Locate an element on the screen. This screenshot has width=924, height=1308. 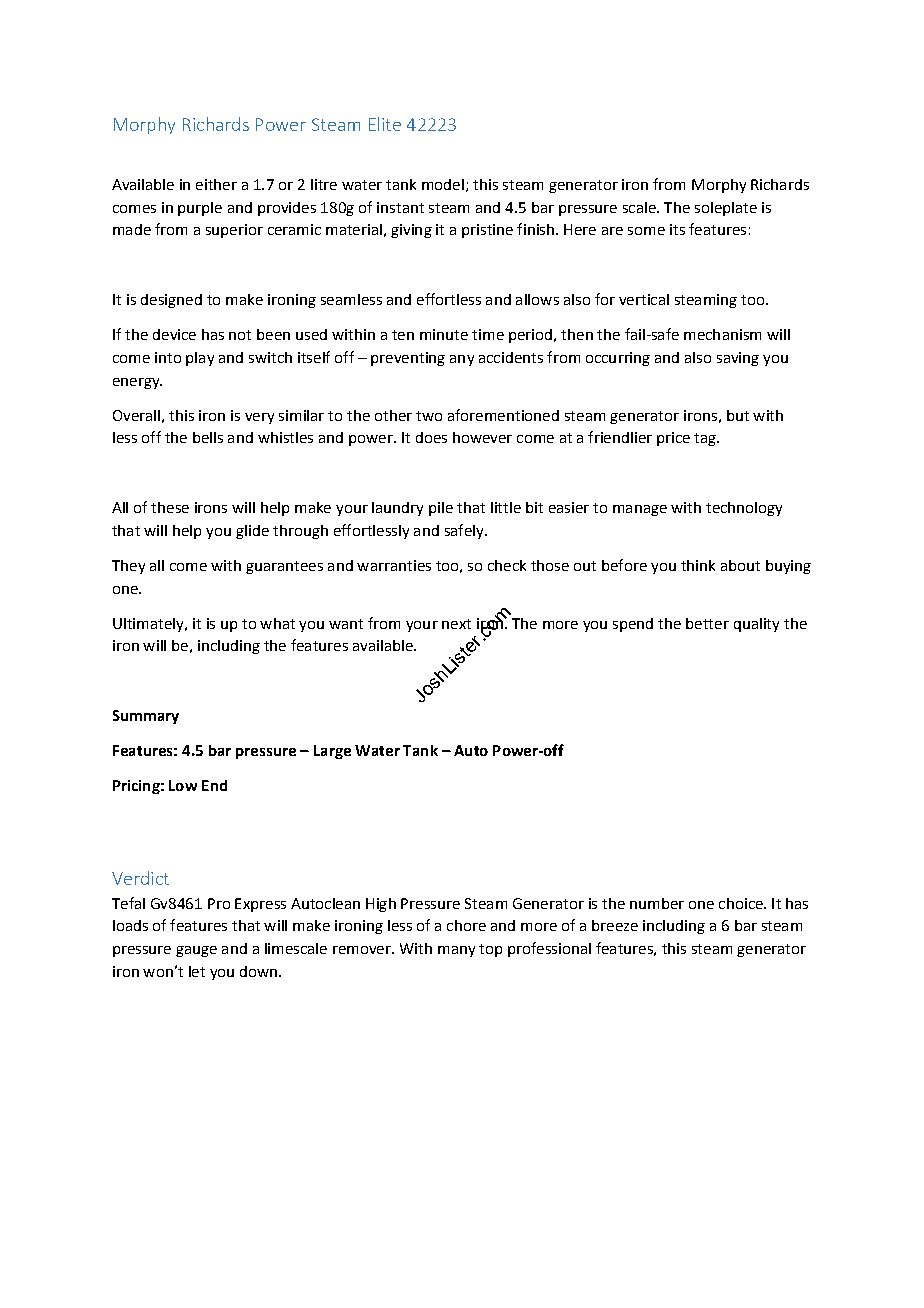
play is located at coordinates (200, 359).
